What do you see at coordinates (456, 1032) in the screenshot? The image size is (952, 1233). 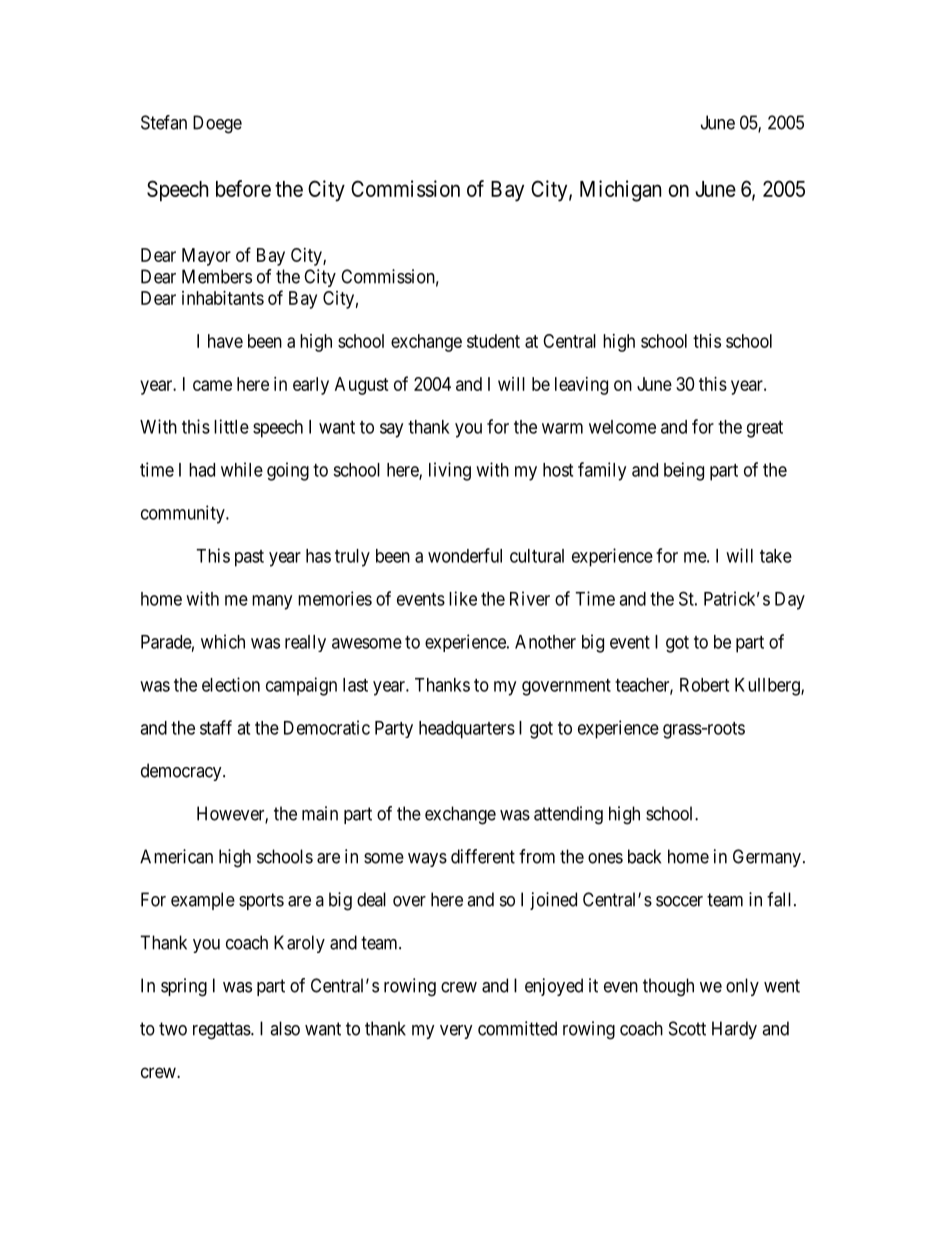 I see `very` at bounding box center [456, 1032].
